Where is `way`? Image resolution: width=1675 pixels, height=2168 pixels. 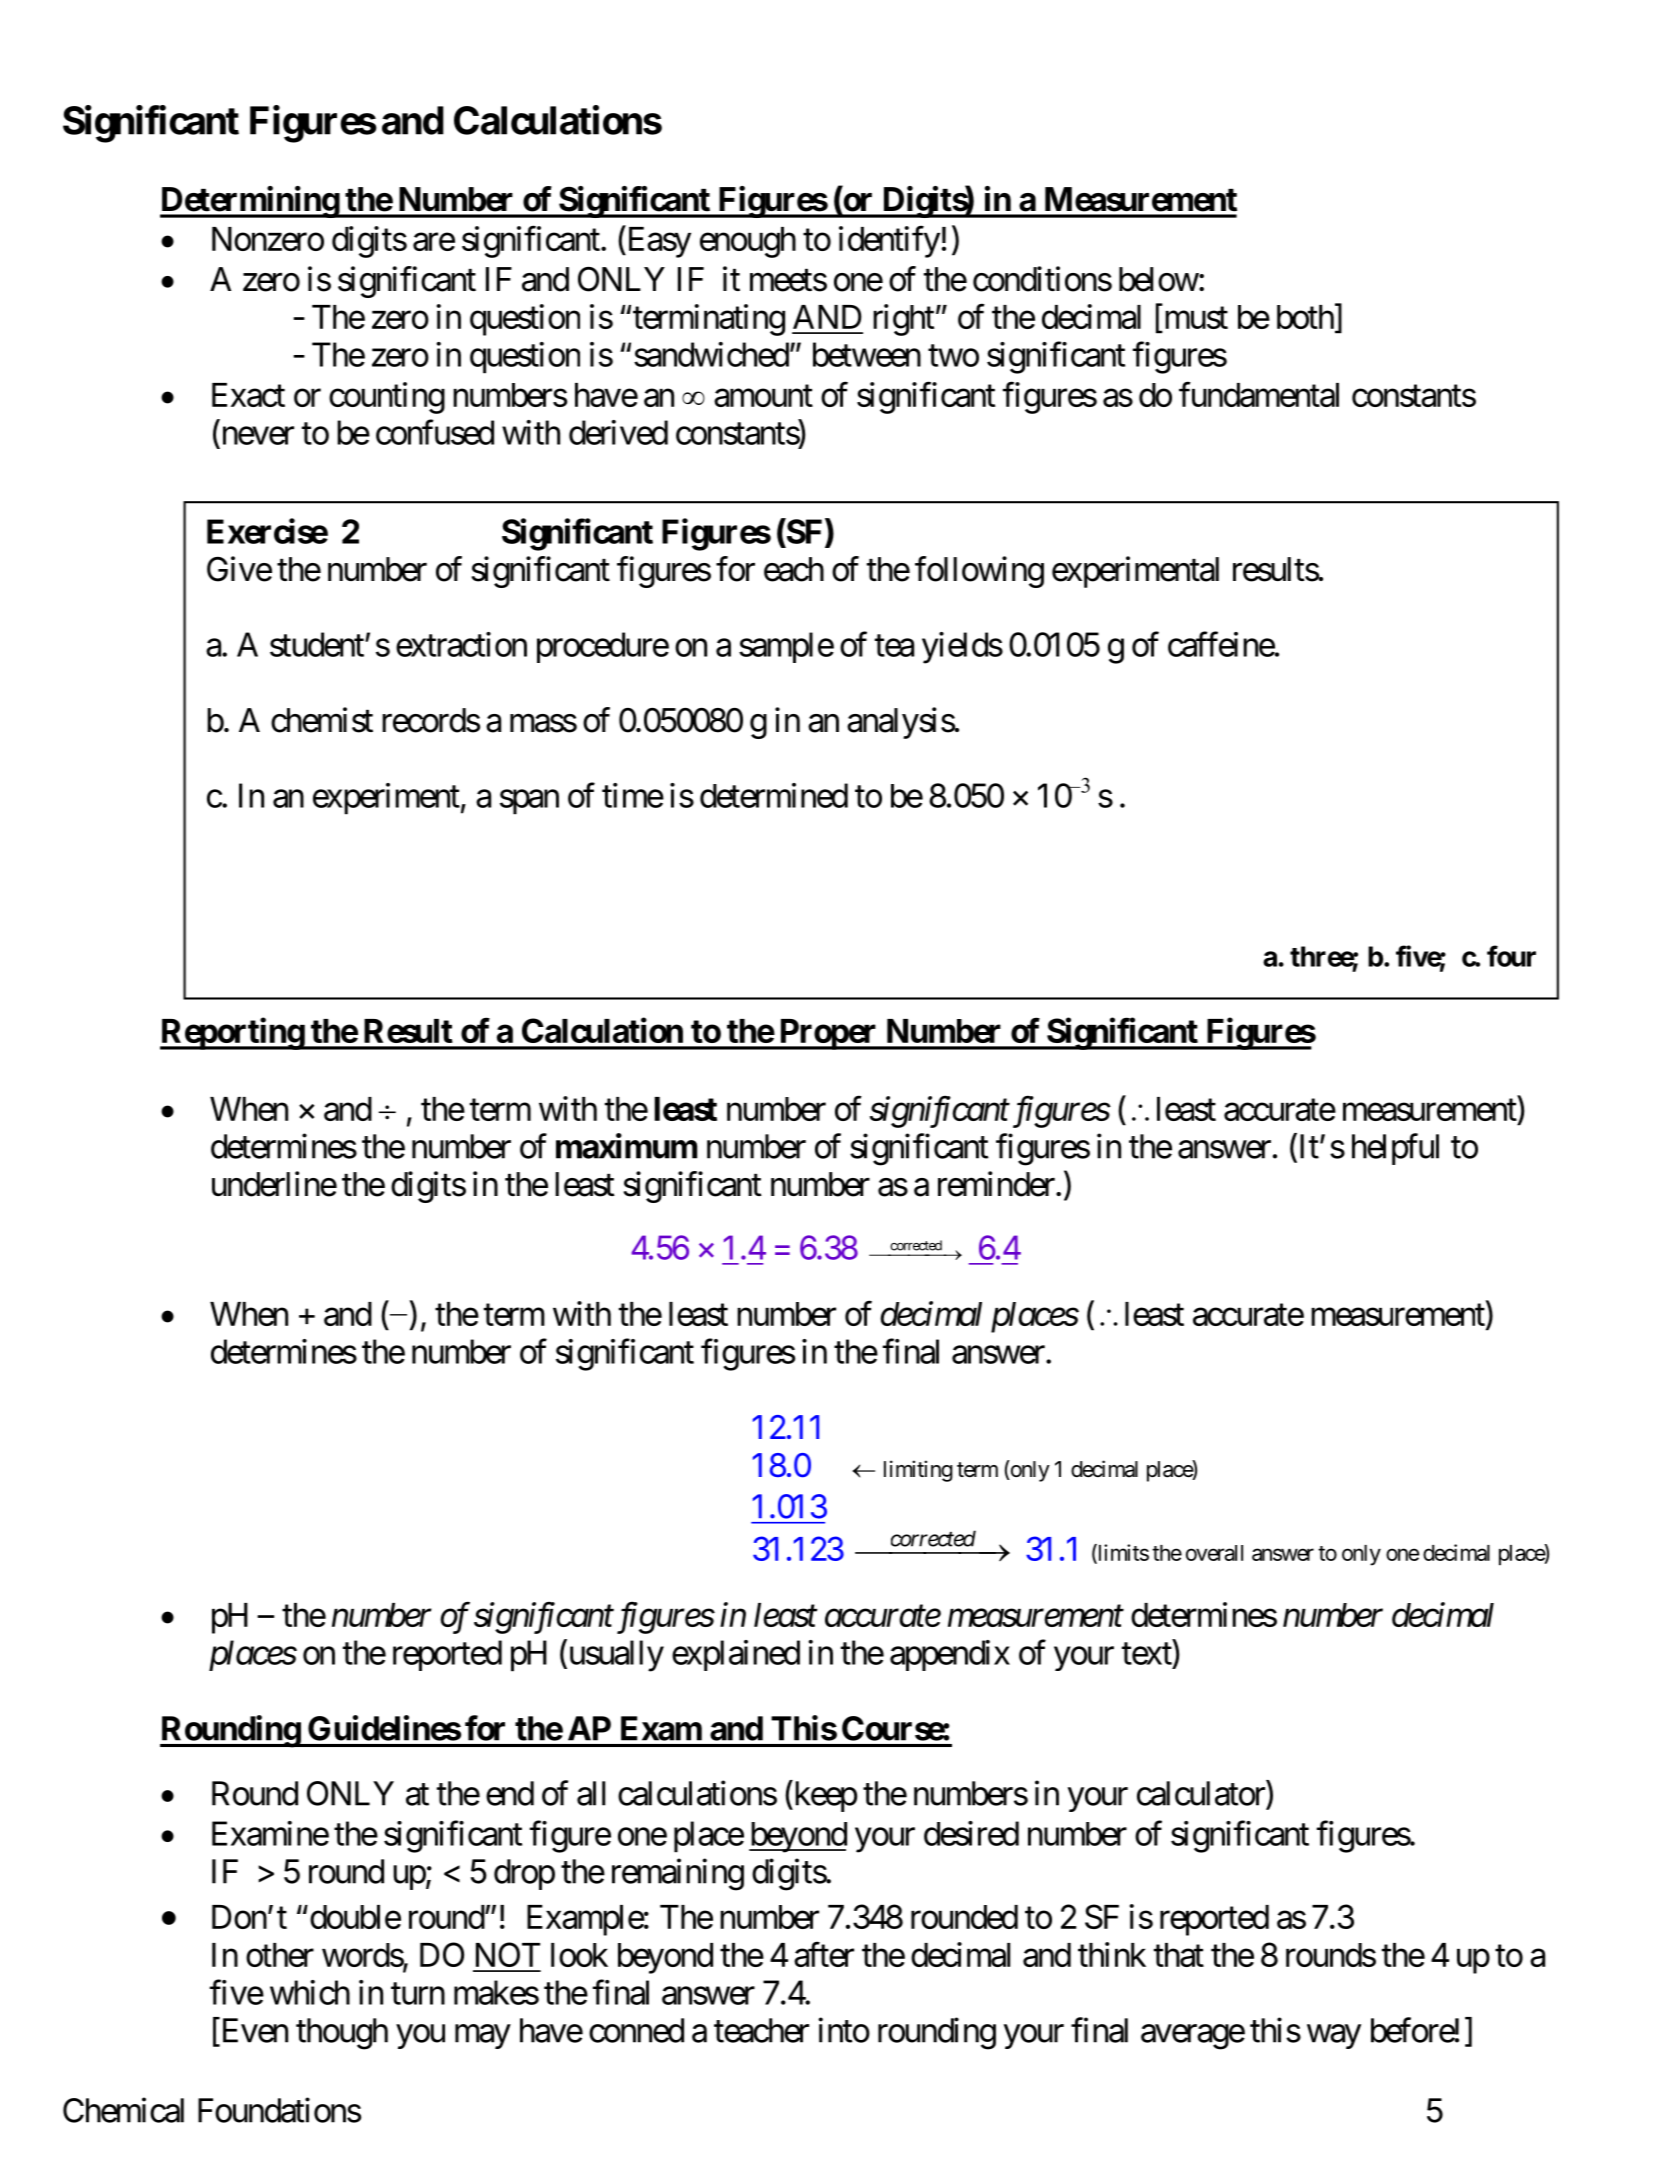
way is located at coordinates (1334, 2037).
